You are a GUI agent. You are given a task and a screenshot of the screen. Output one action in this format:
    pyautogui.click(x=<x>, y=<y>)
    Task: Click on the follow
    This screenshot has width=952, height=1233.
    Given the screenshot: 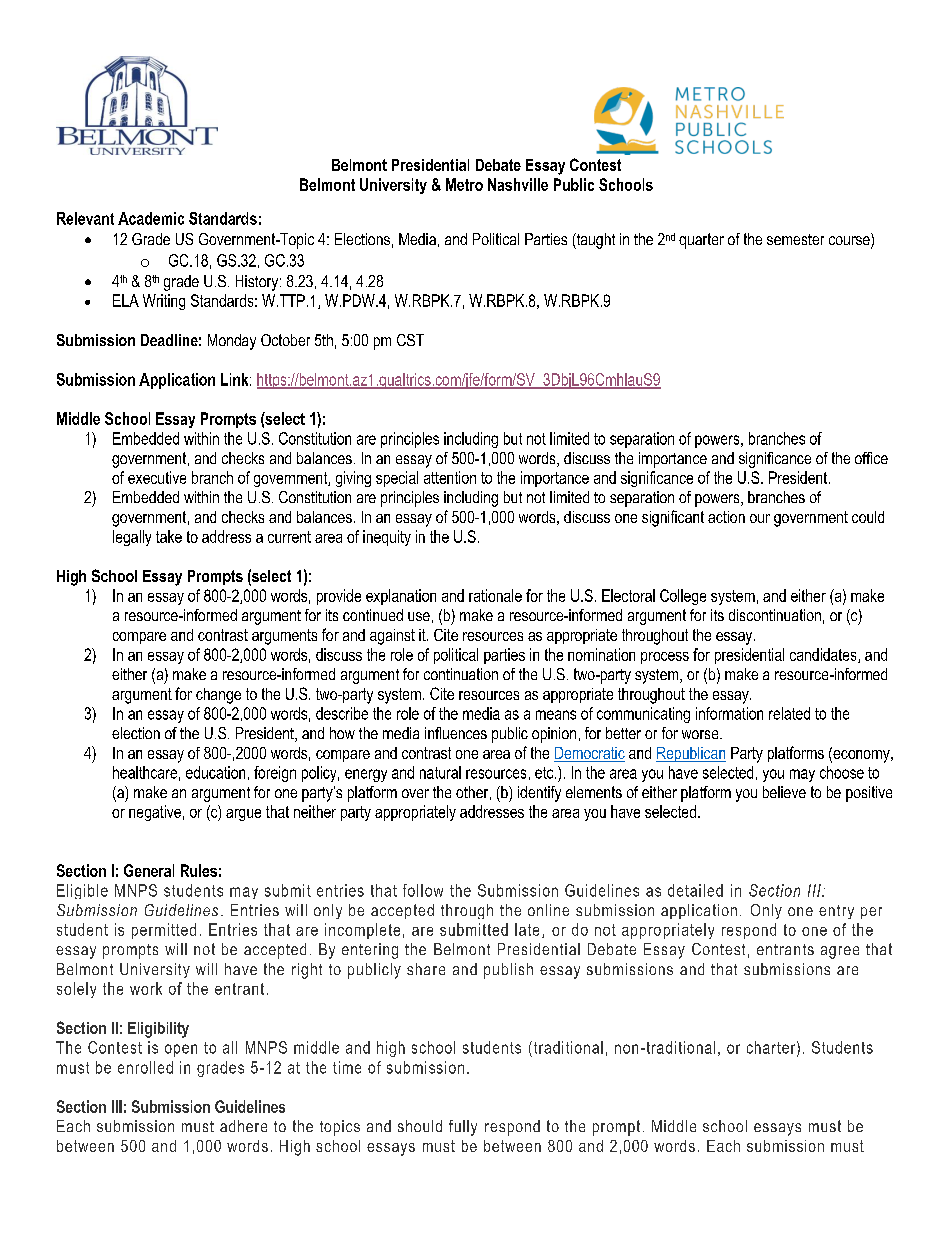 What is the action you would take?
    pyautogui.click(x=423, y=890)
